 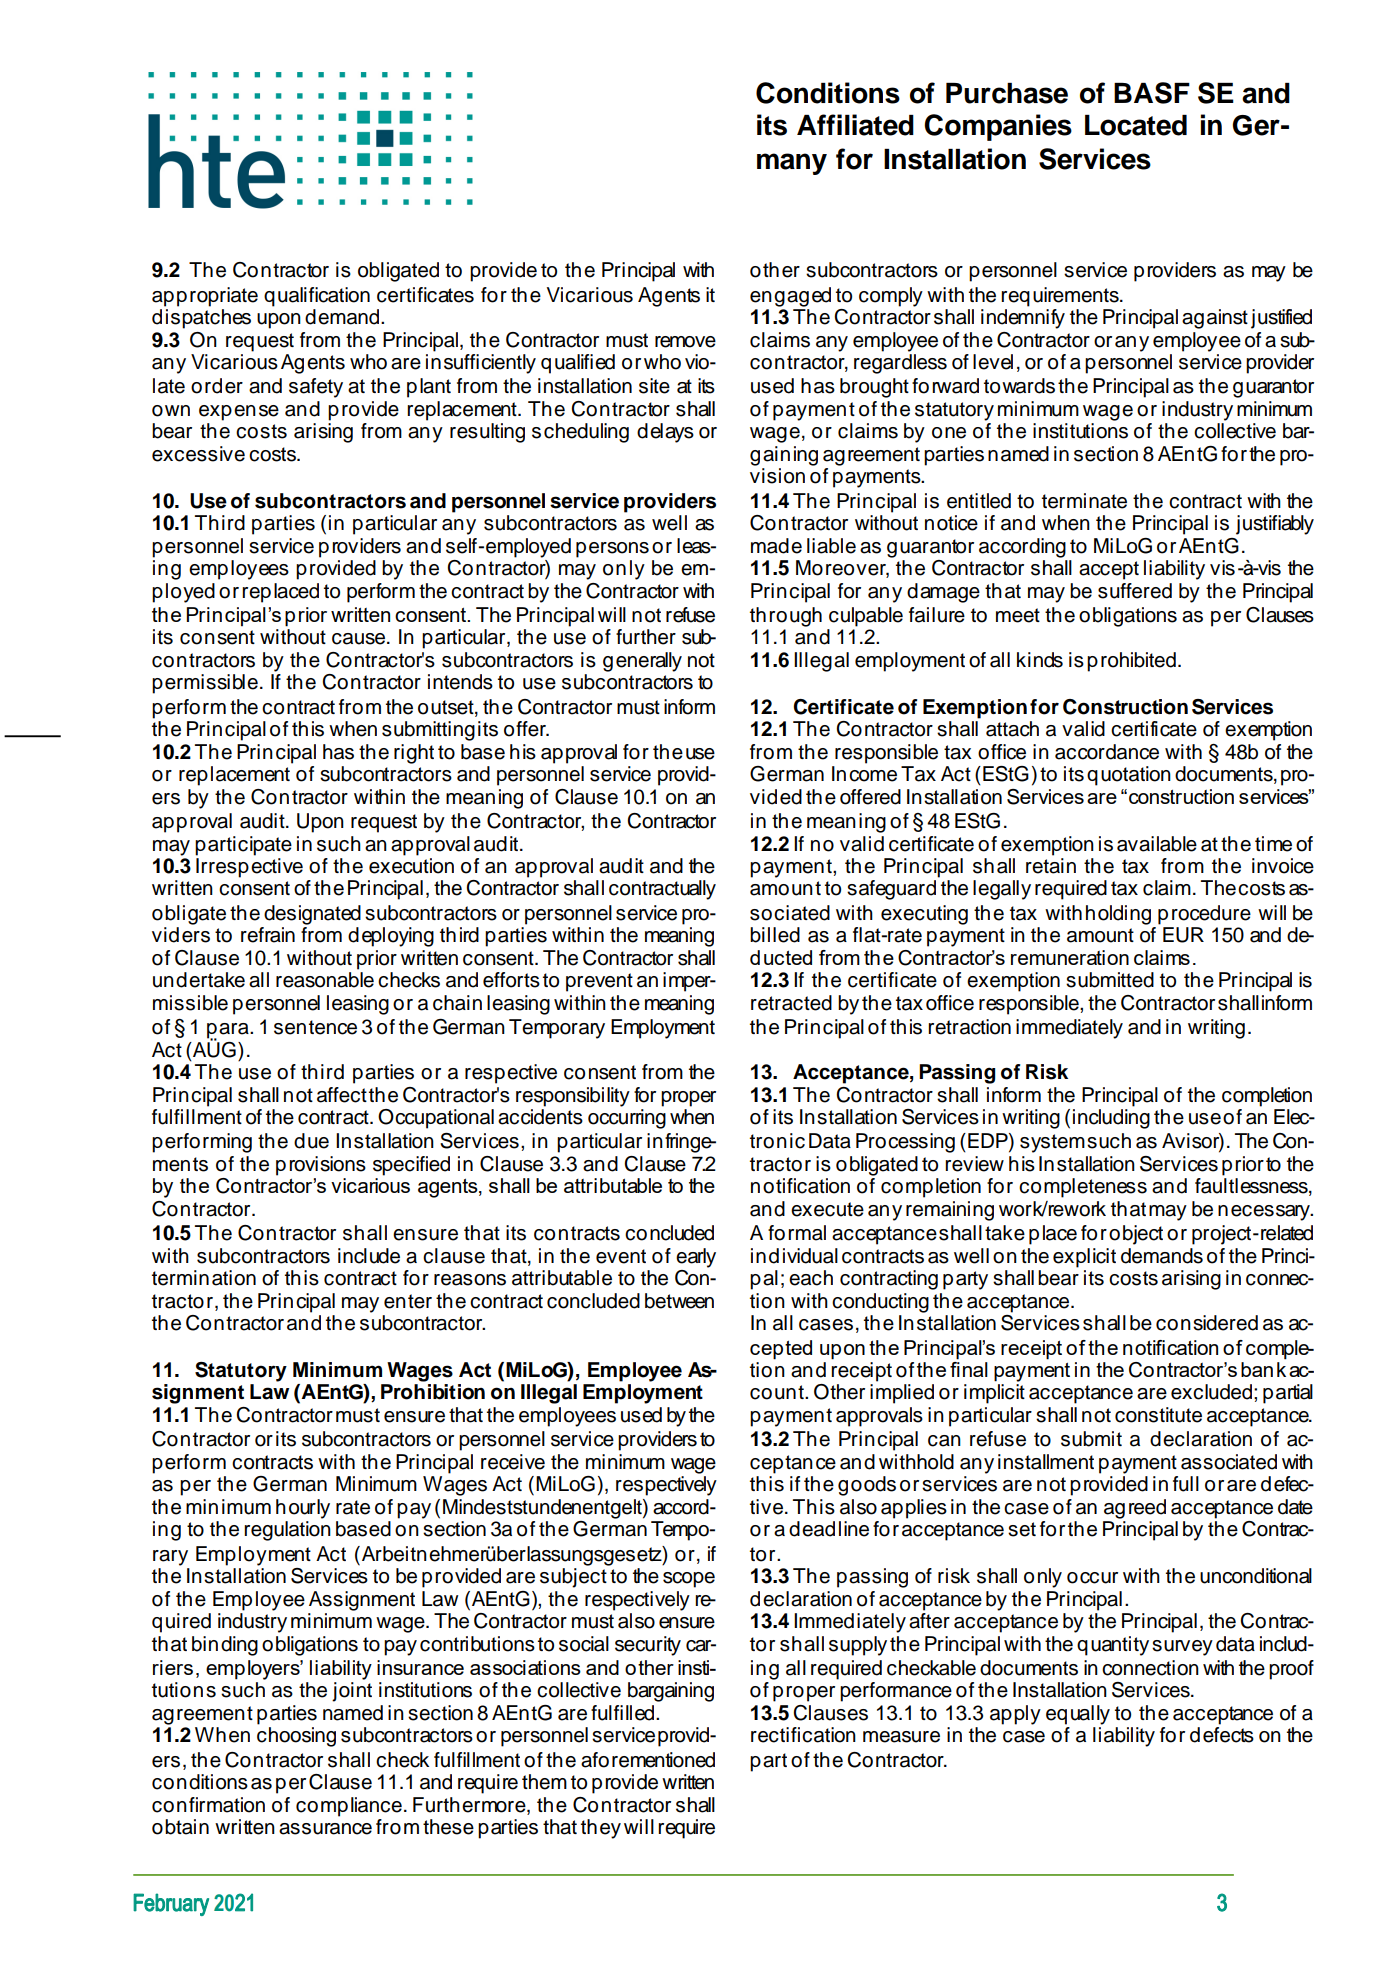 I want to click on appropriate, so click(x=205, y=297).
